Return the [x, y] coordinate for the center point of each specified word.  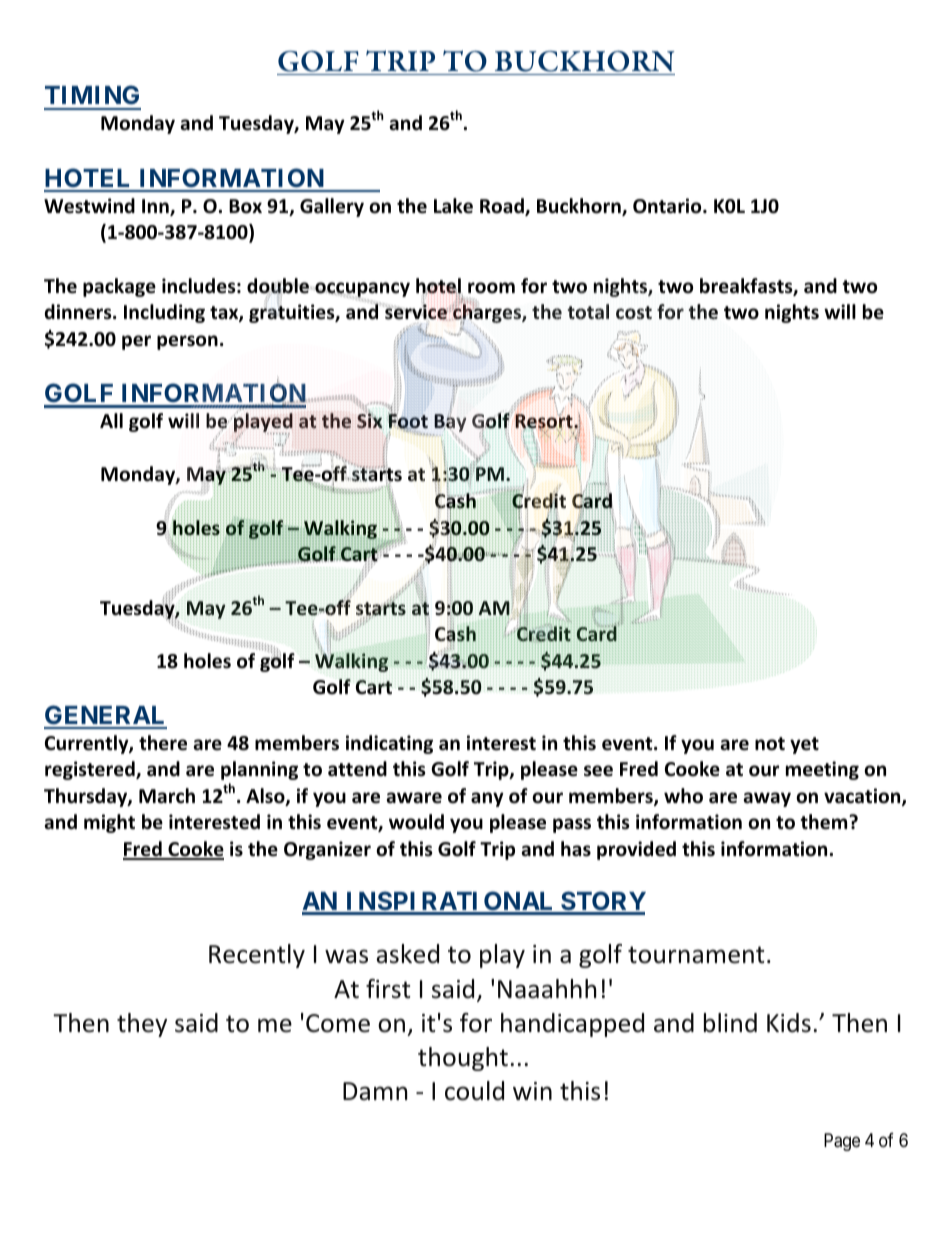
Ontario [668, 206]
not [770, 744]
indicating [389, 744]
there [163, 743]
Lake [453, 206]
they [142, 1025]
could [474, 1091]
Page [842, 1142]
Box [245, 206]
